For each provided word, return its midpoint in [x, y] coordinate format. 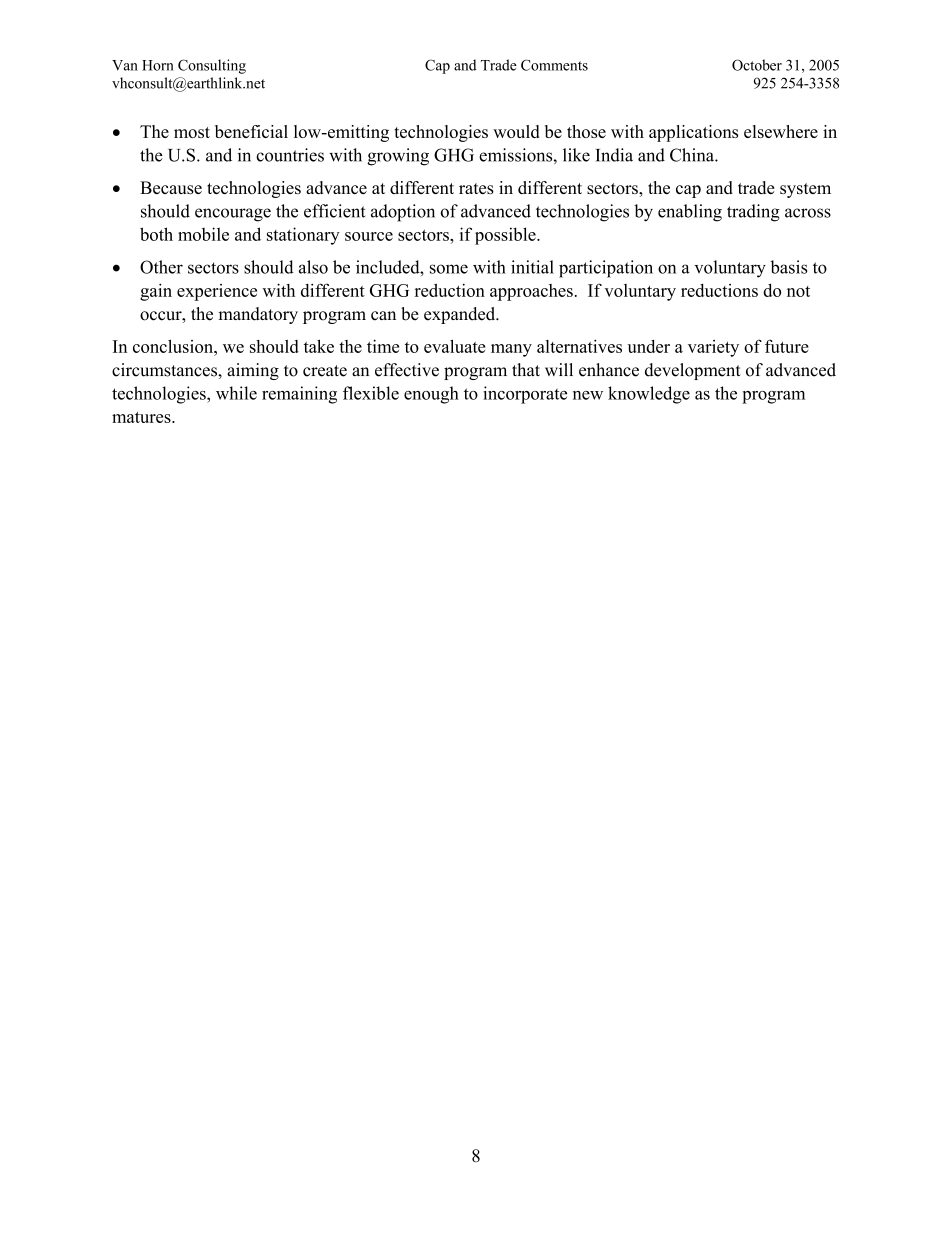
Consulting [212, 66]
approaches [531, 292]
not [798, 291]
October [757, 65]
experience [217, 292]
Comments [554, 65]
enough [431, 395]
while [236, 393]
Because [171, 187]
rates [476, 188]
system [805, 190]
